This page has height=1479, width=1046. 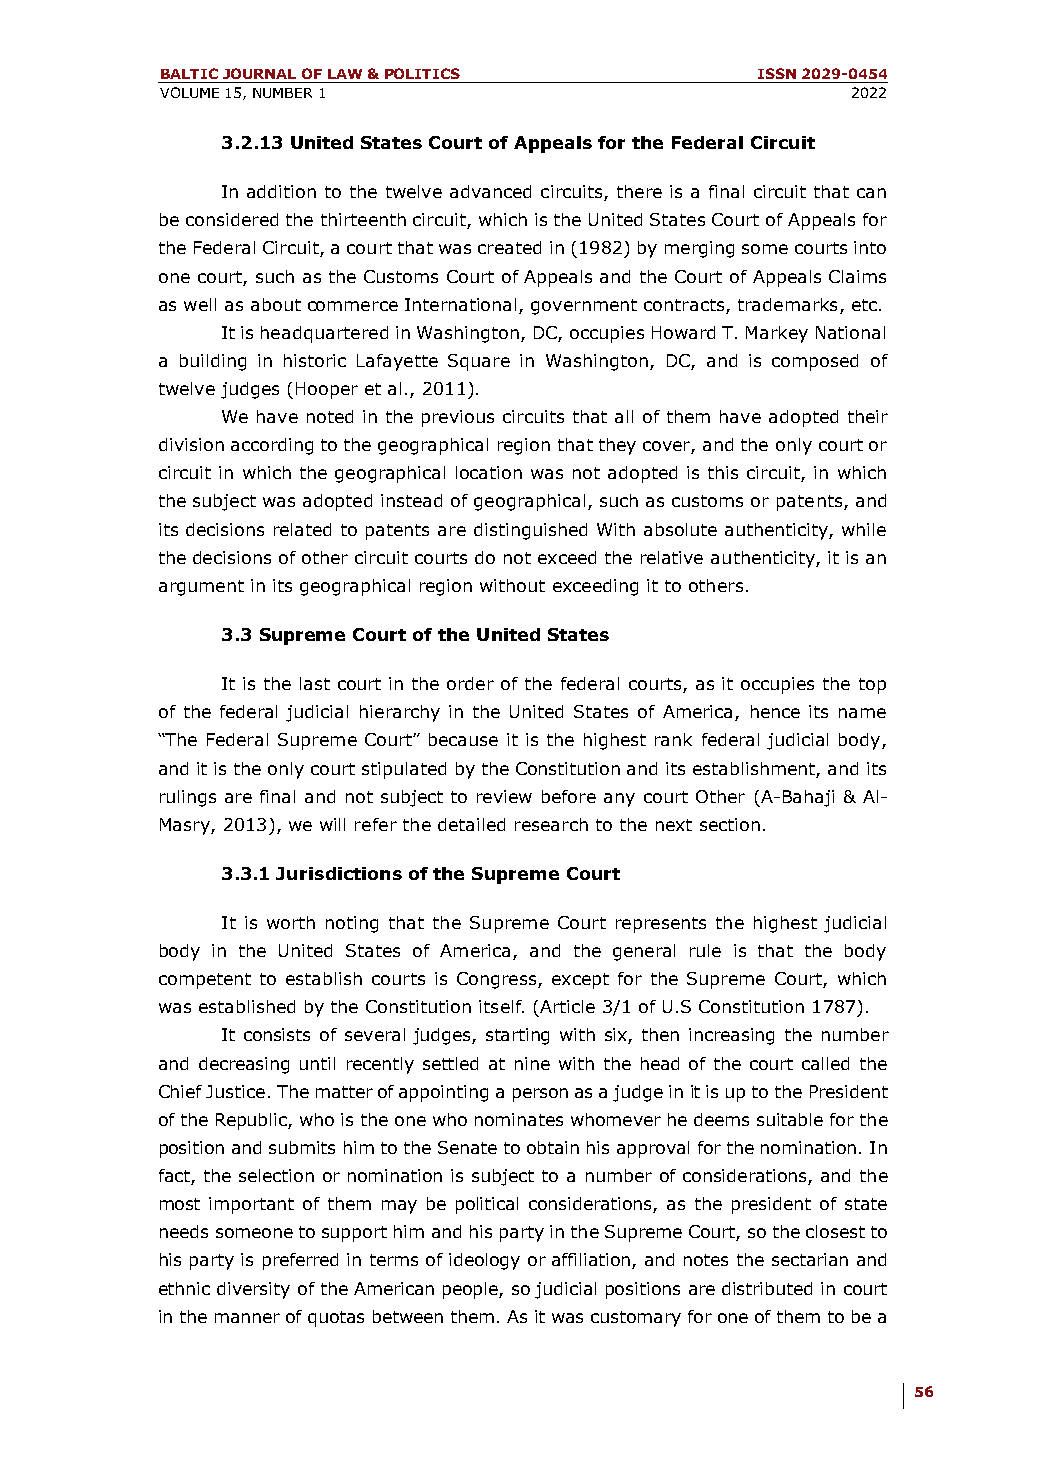 What do you see at coordinates (253, 1290) in the page?
I see `diversity` at bounding box center [253, 1290].
